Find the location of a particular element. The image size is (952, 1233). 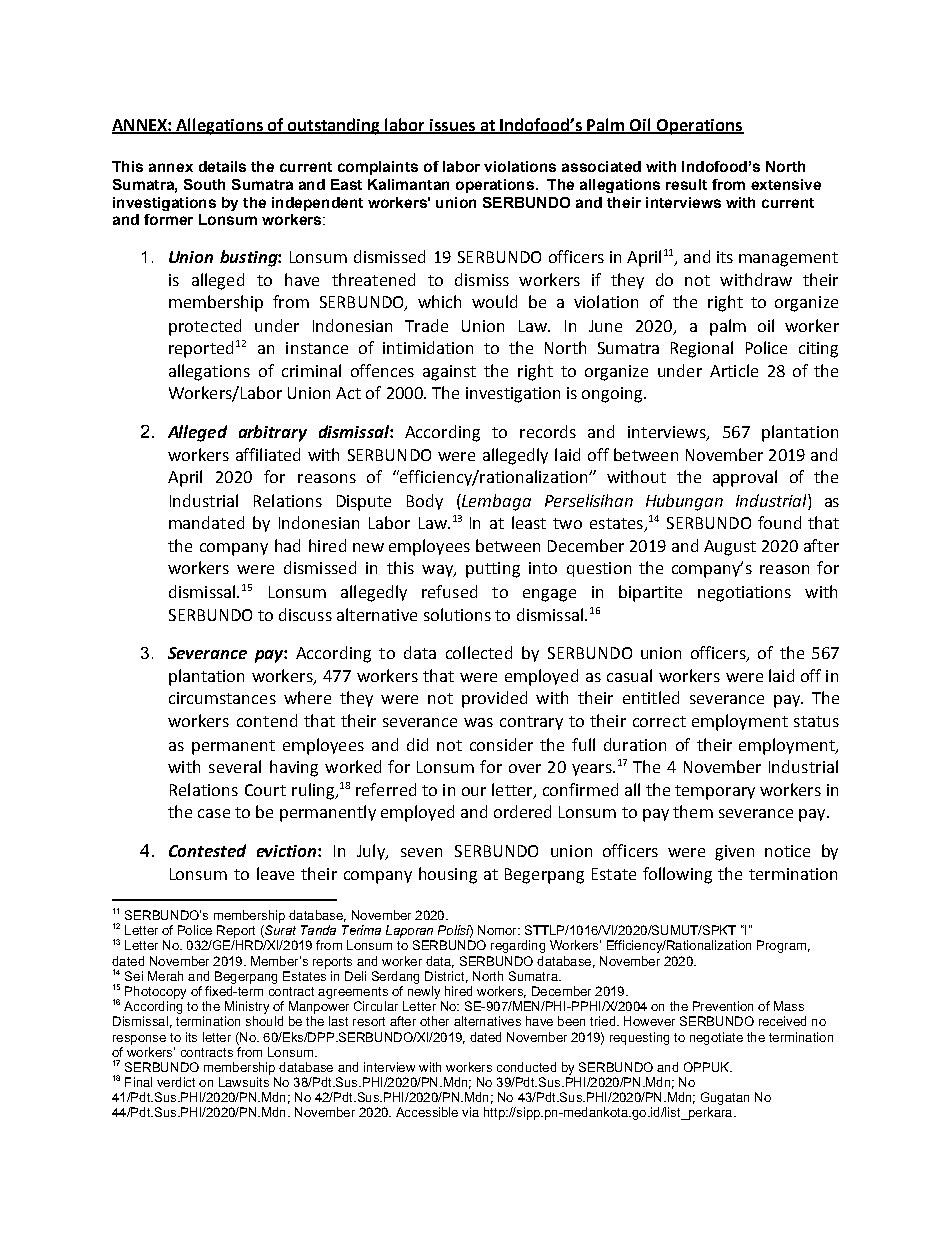

discuss is located at coordinates (305, 614).
